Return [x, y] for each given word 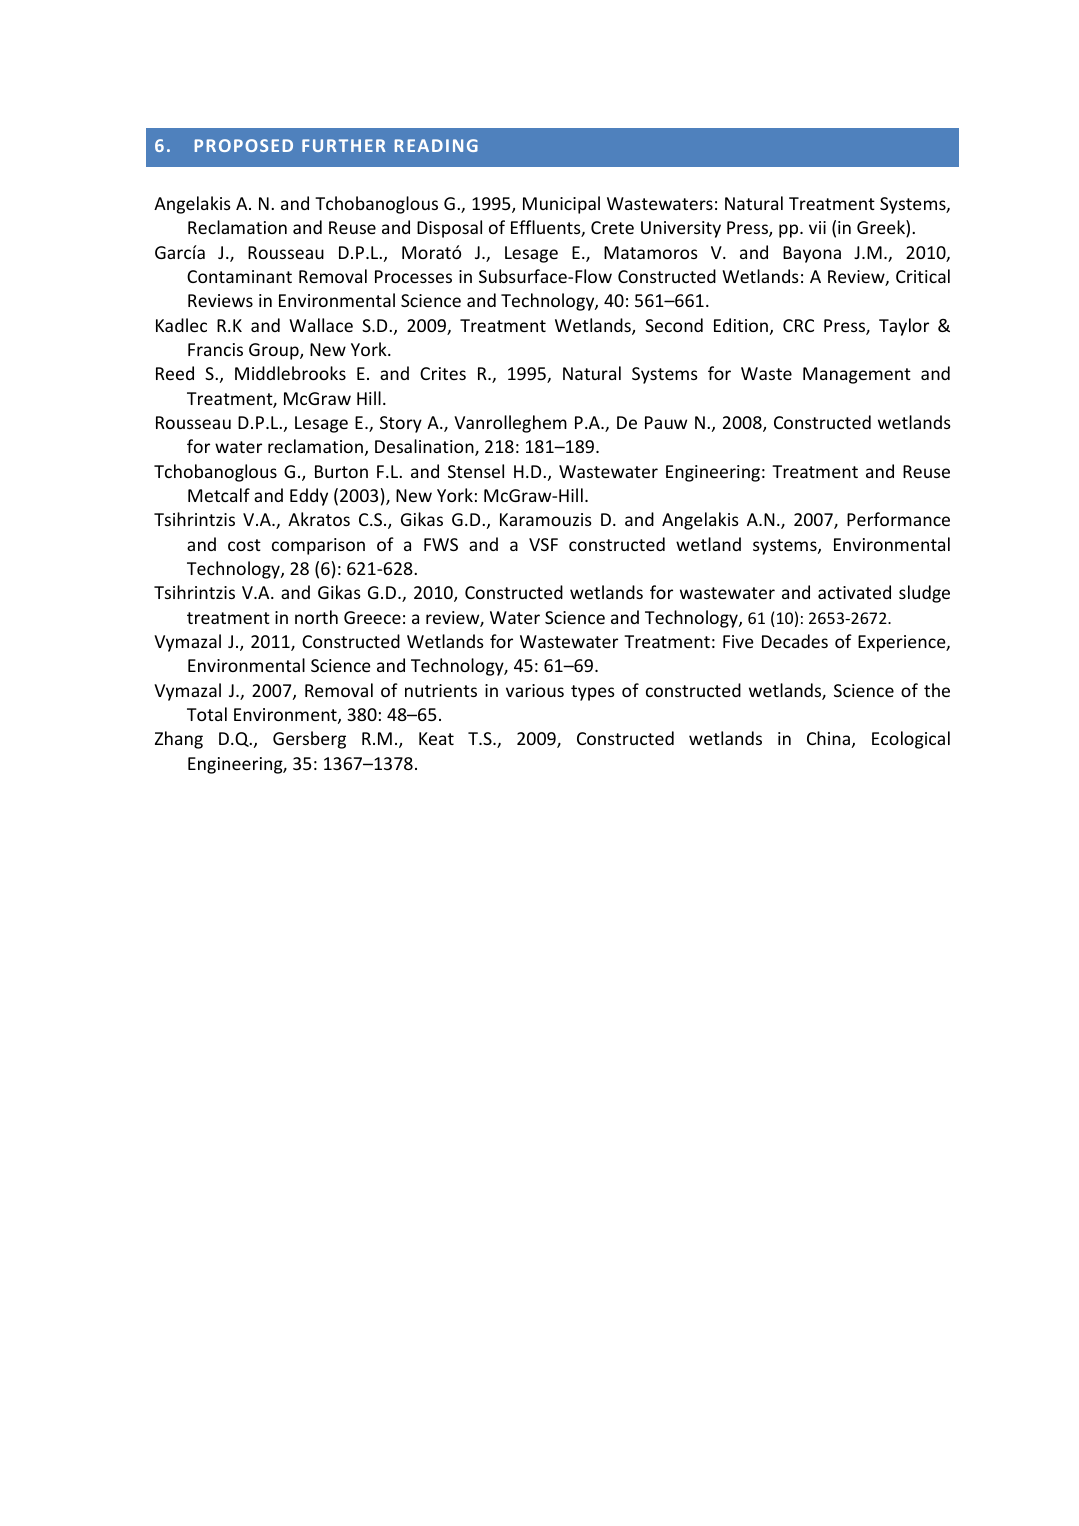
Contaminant [239, 276]
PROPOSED [244, 145]
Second [674, 325]
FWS [441, 544]
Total [207, 714]
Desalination [425, 447]
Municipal [561, 205]
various [535, 690]
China [828, 738]
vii [817, 227]
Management [857, 375]
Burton [341, 471]
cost [244, 545]
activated [854, 592]
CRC [798, 325]
